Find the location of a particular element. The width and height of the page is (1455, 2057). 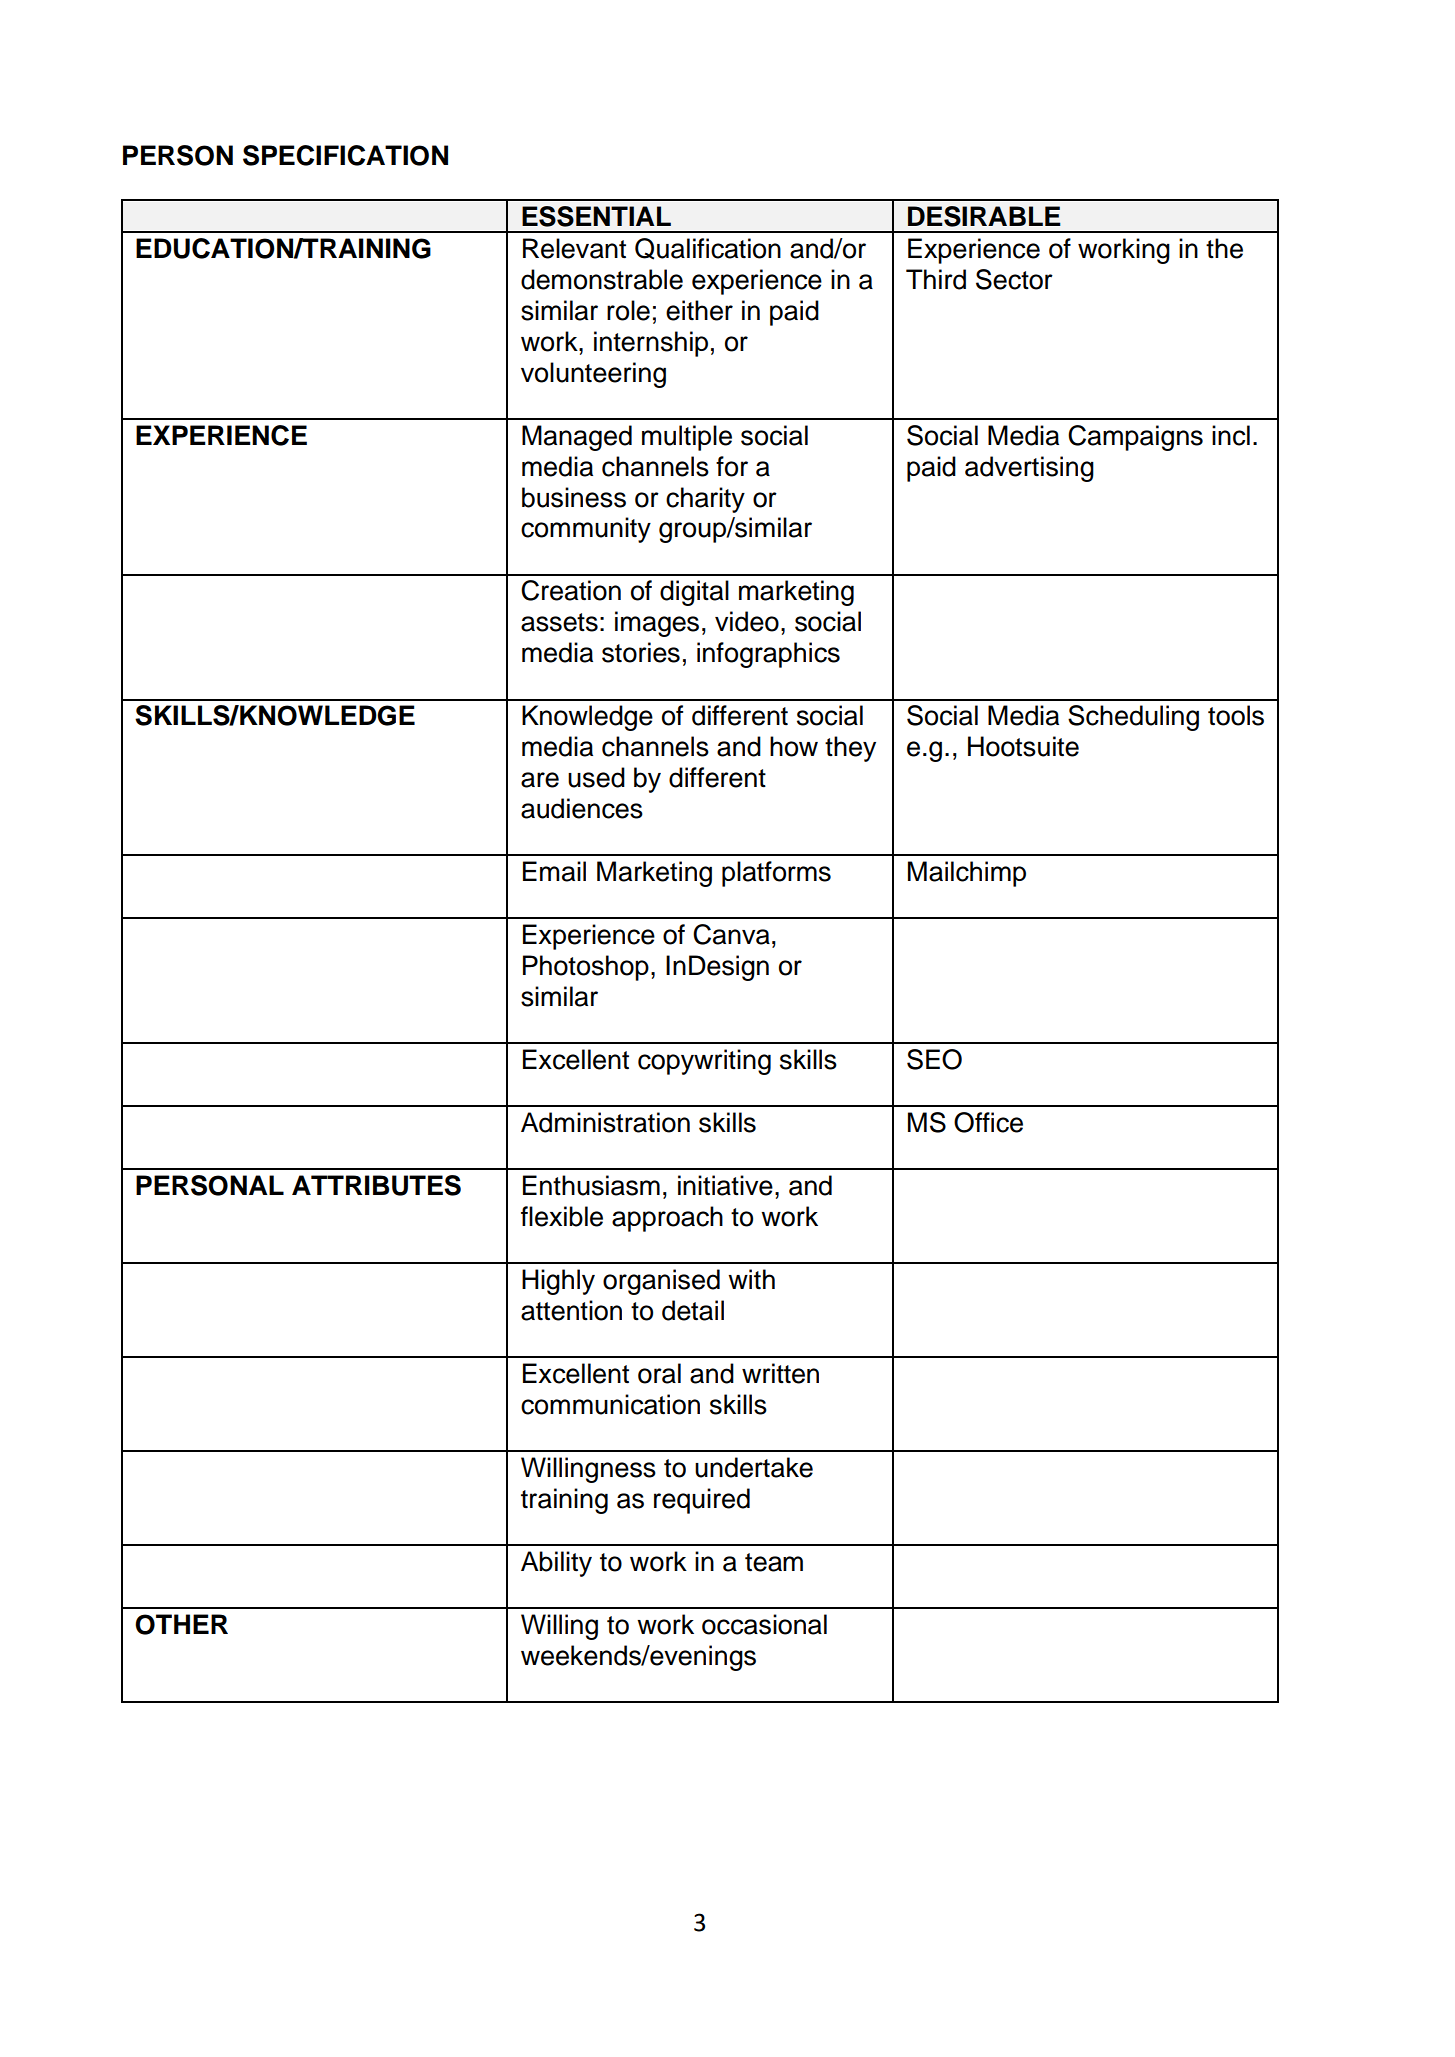

occasional is located at coordinates (764, 1624).
